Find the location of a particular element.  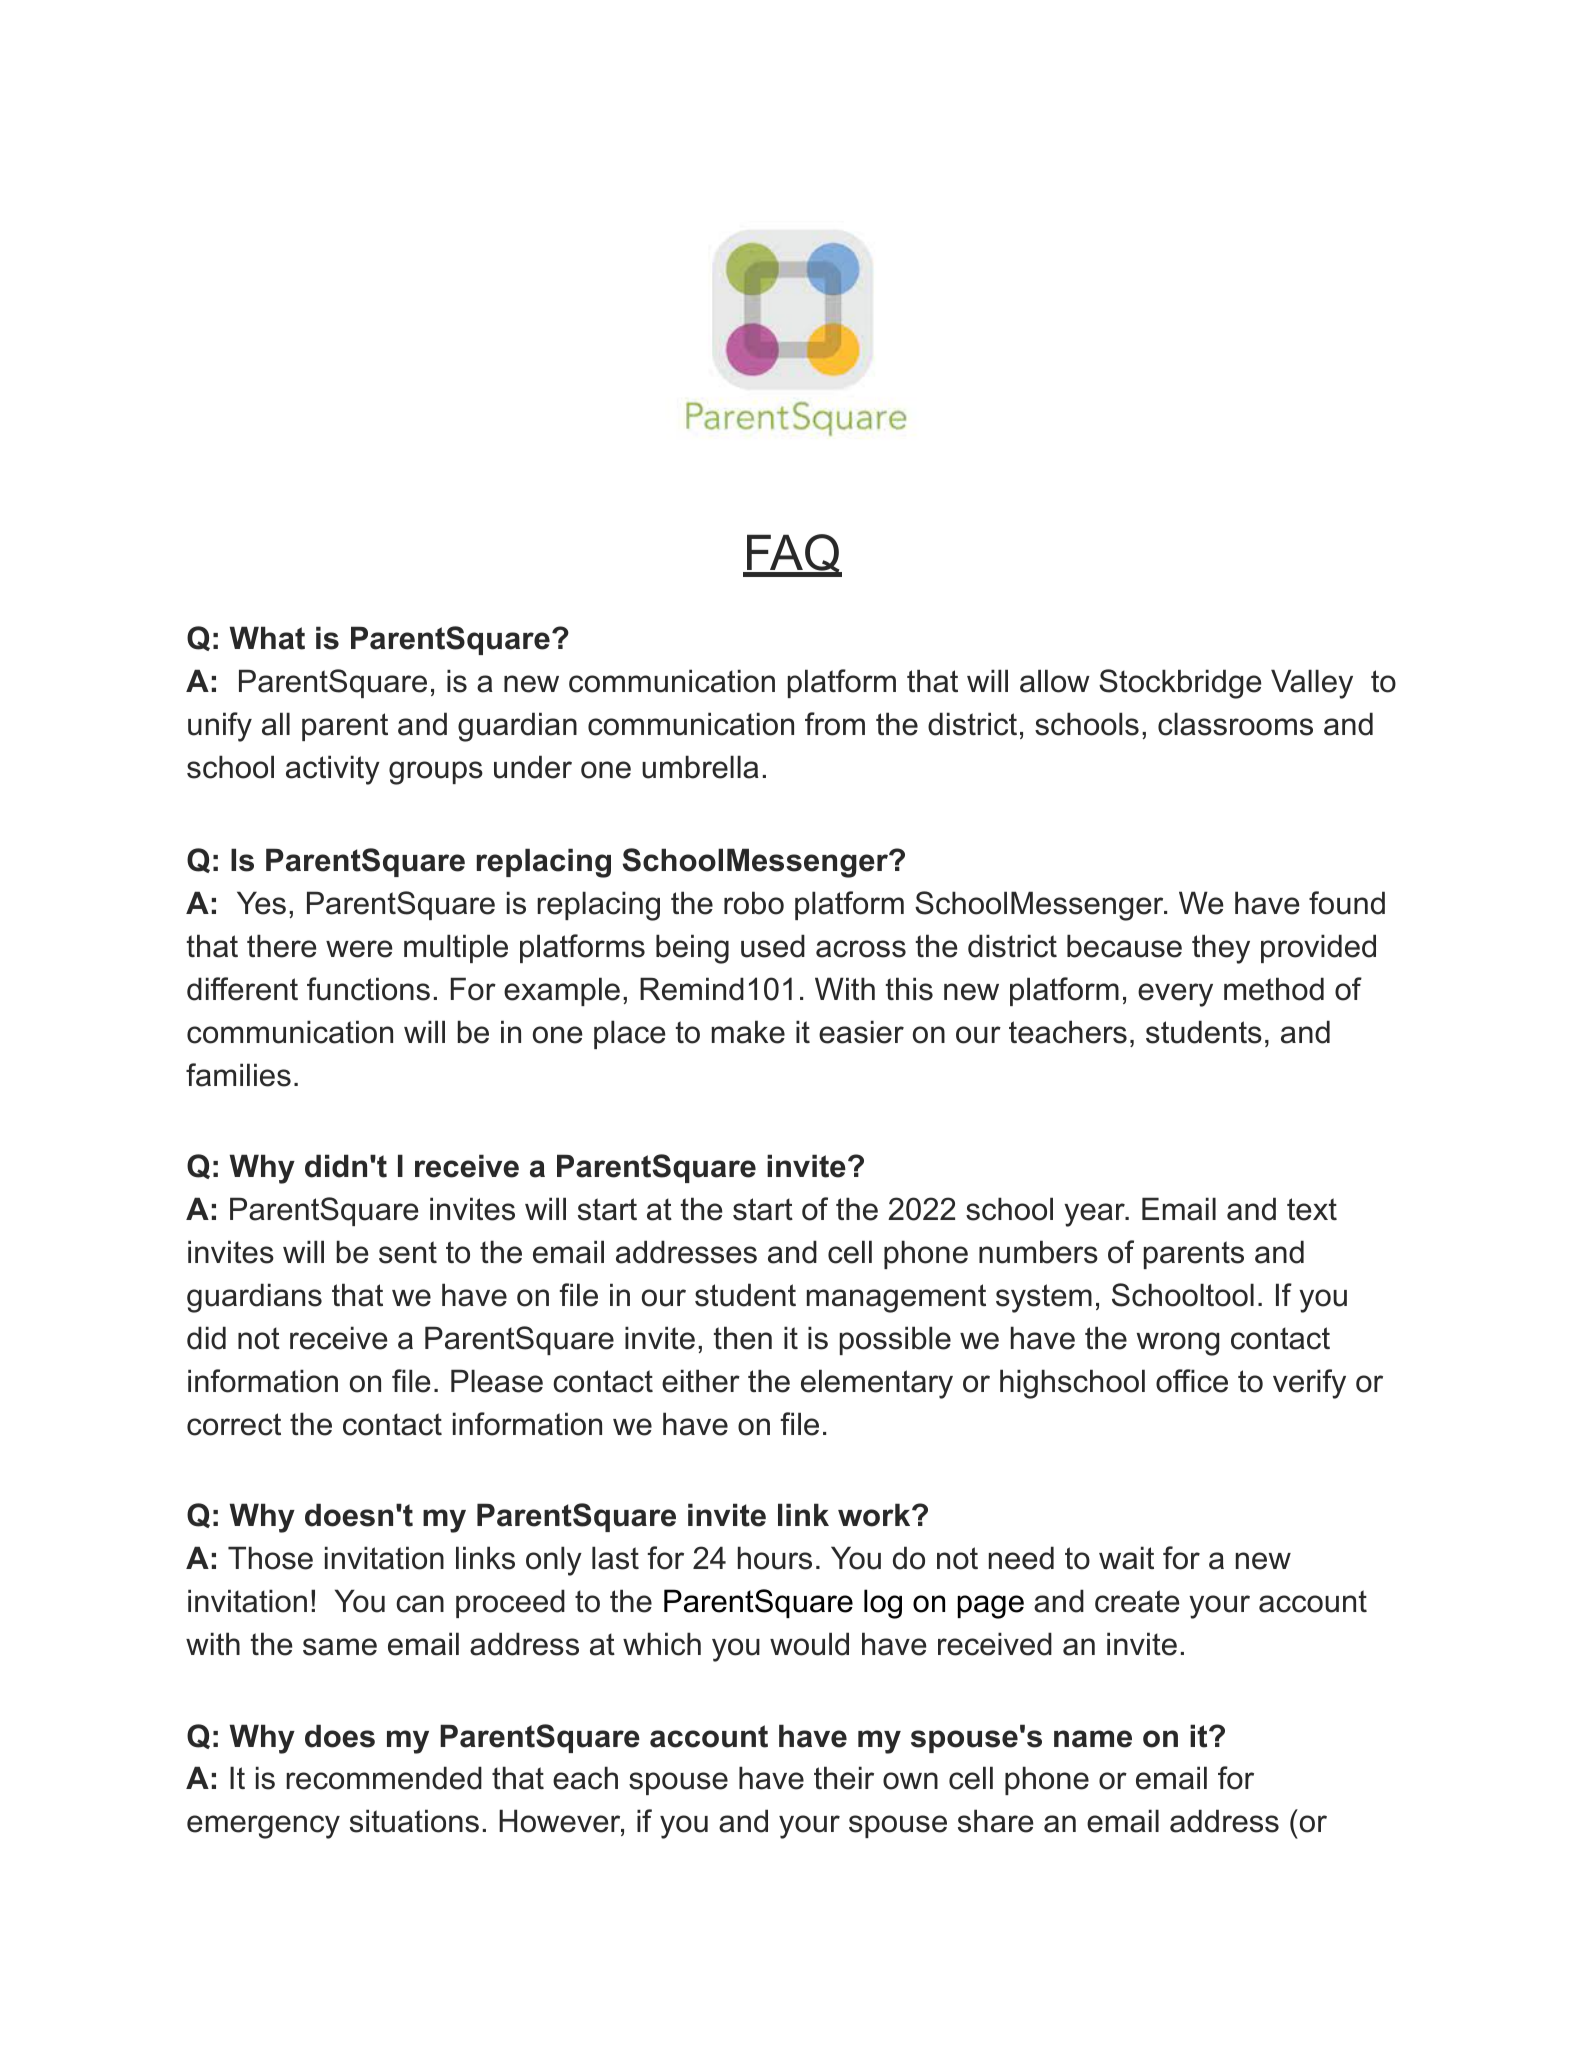

their is located at coordinates (844, 1778).
